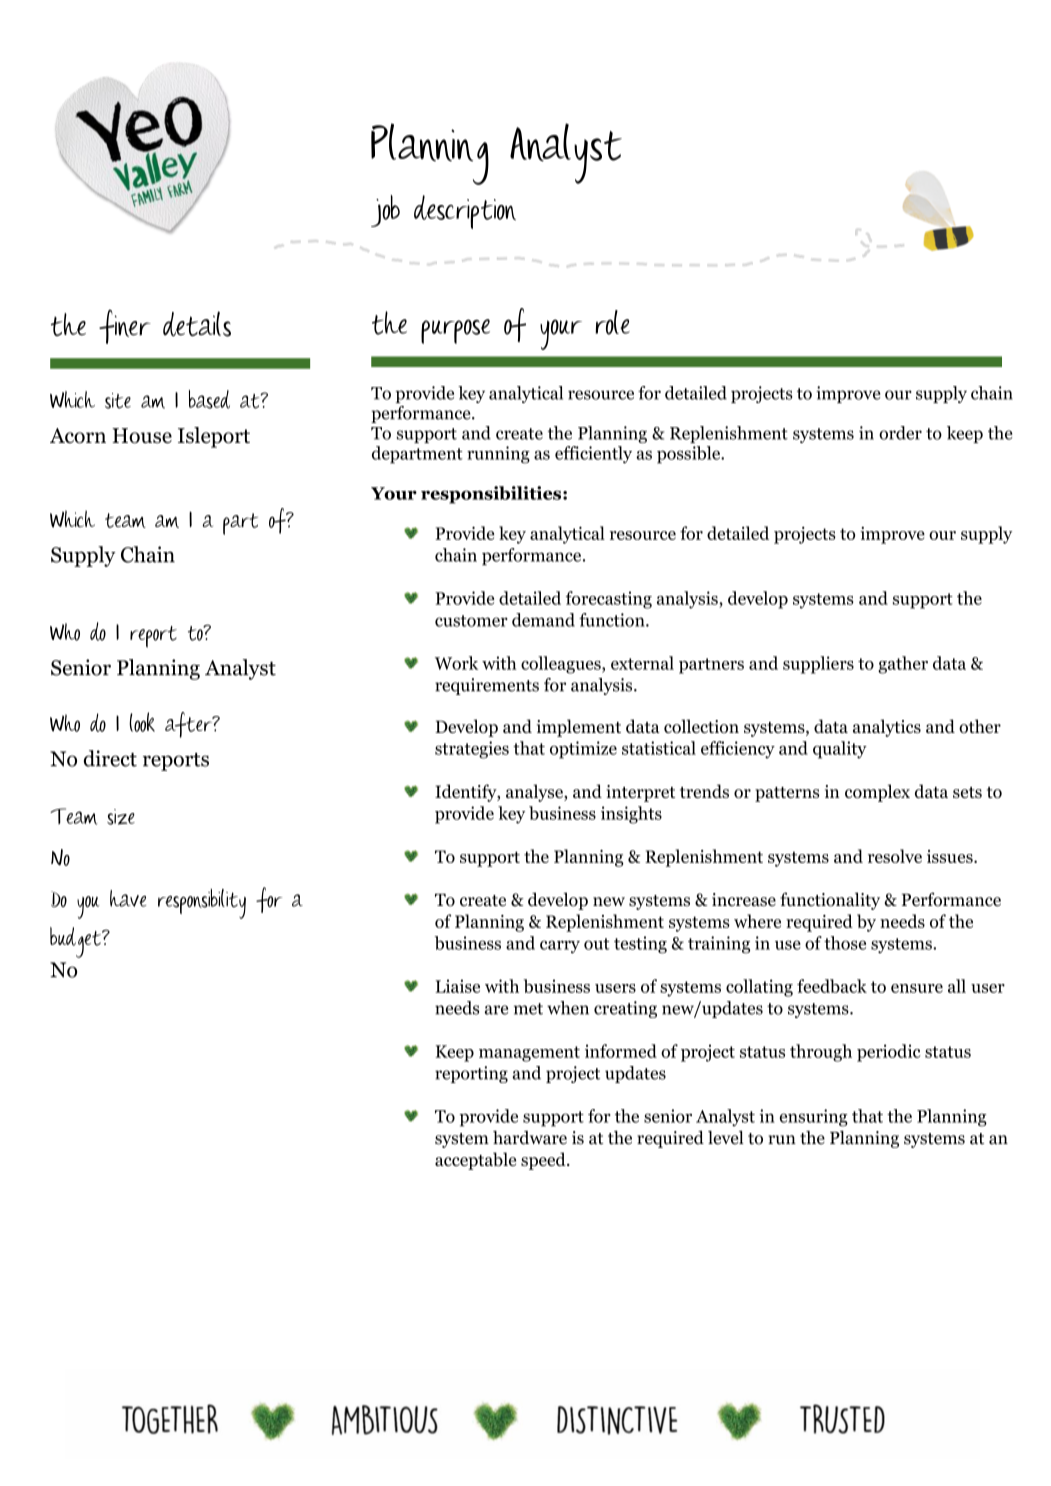 Image resolution: width=1051 pixels, height=1486 pixels. What do you see at coordinates (498, 455) in the document?
I see `running` at bounding box center [498, 455].
